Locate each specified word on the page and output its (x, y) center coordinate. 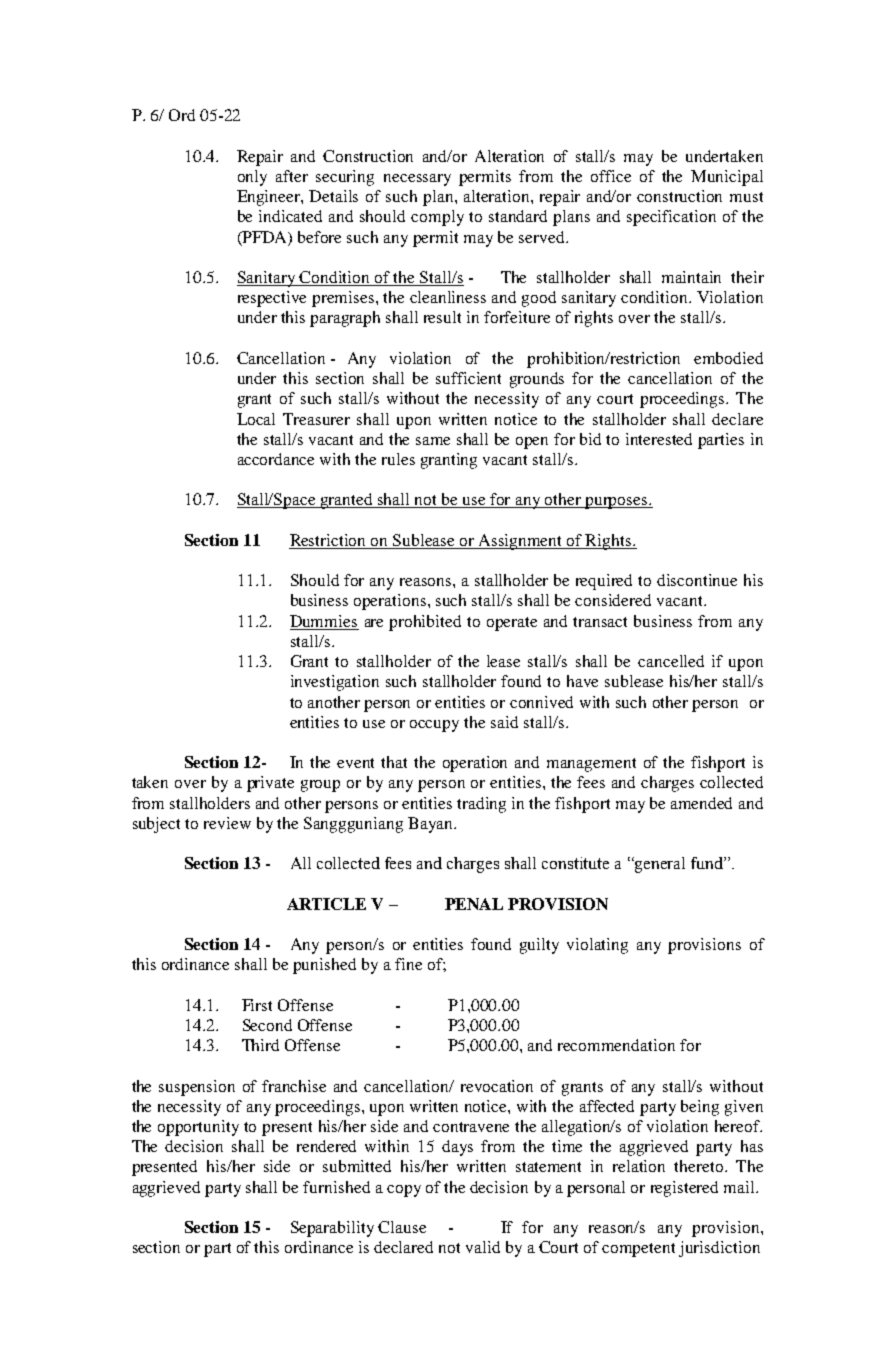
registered (684, 1189)
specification (671, 218)
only (252, 178)
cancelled (671, 661)
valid (483, 1247)
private (270, 784)
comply (437, 218)
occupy (434, 726)
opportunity (198, 1128)
